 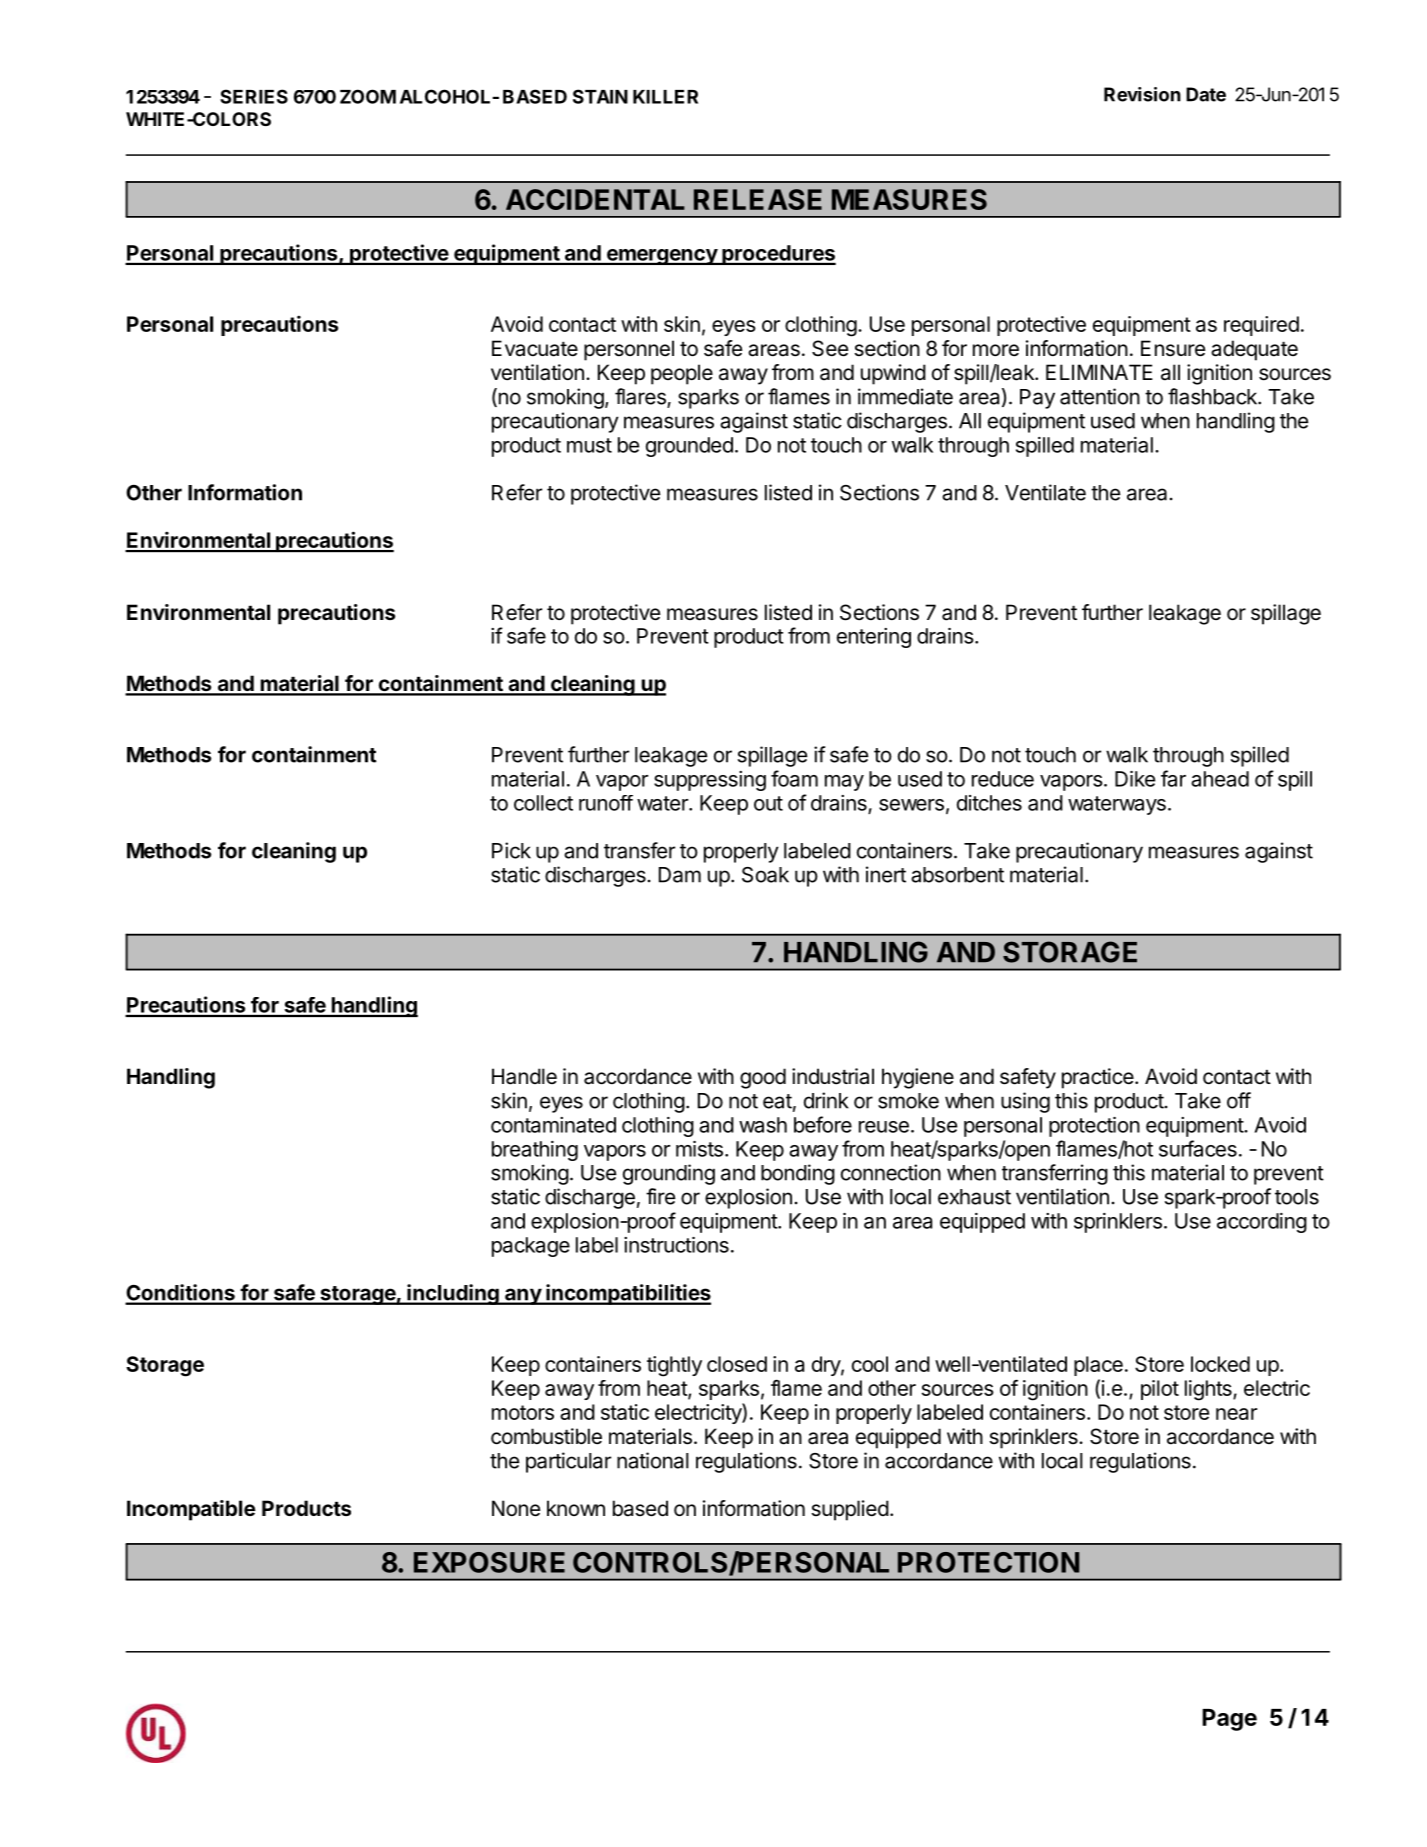 I want to click on far, so click(x=1173, y=778).
